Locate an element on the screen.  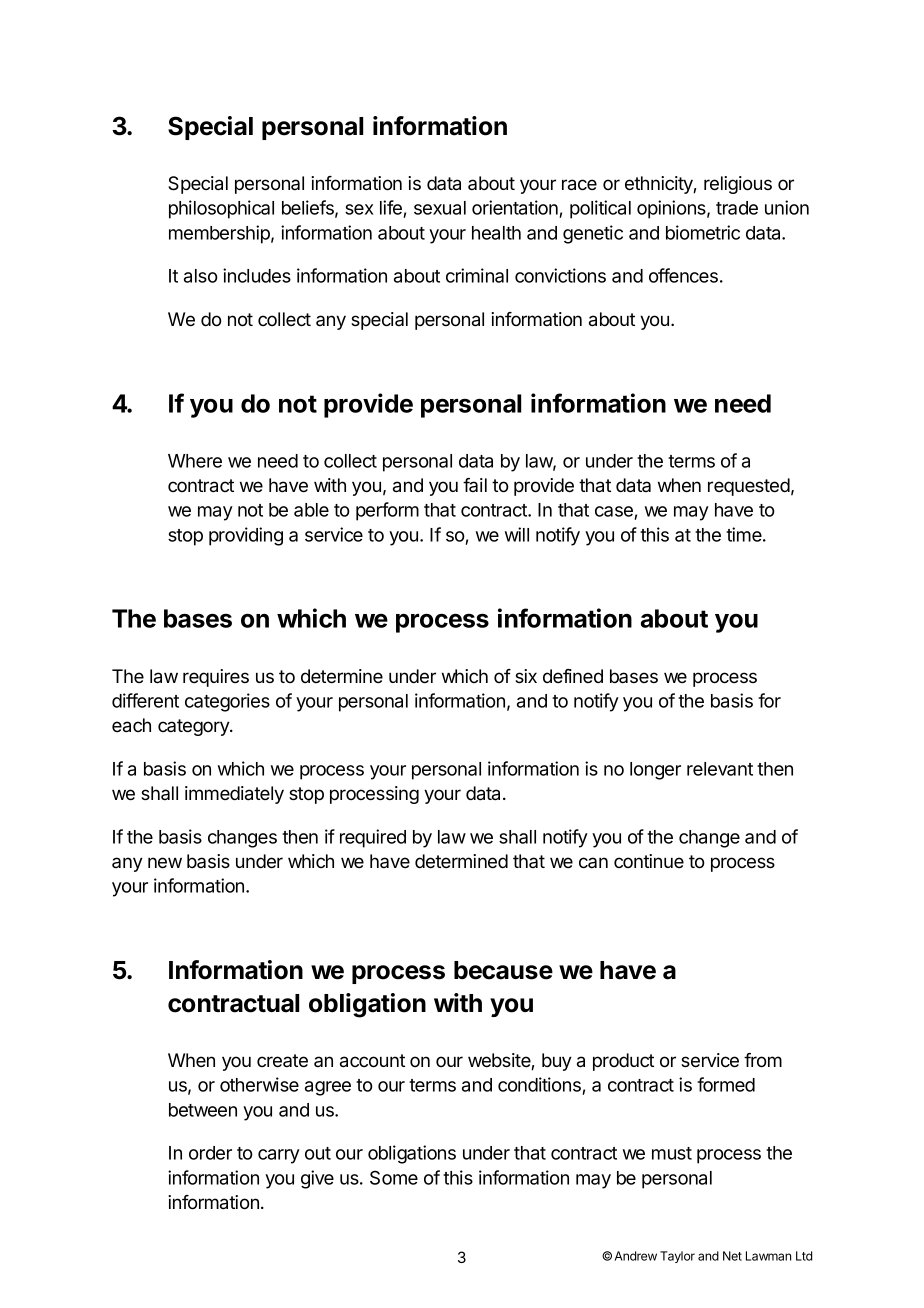
because is located at coordinates (503, 970).
